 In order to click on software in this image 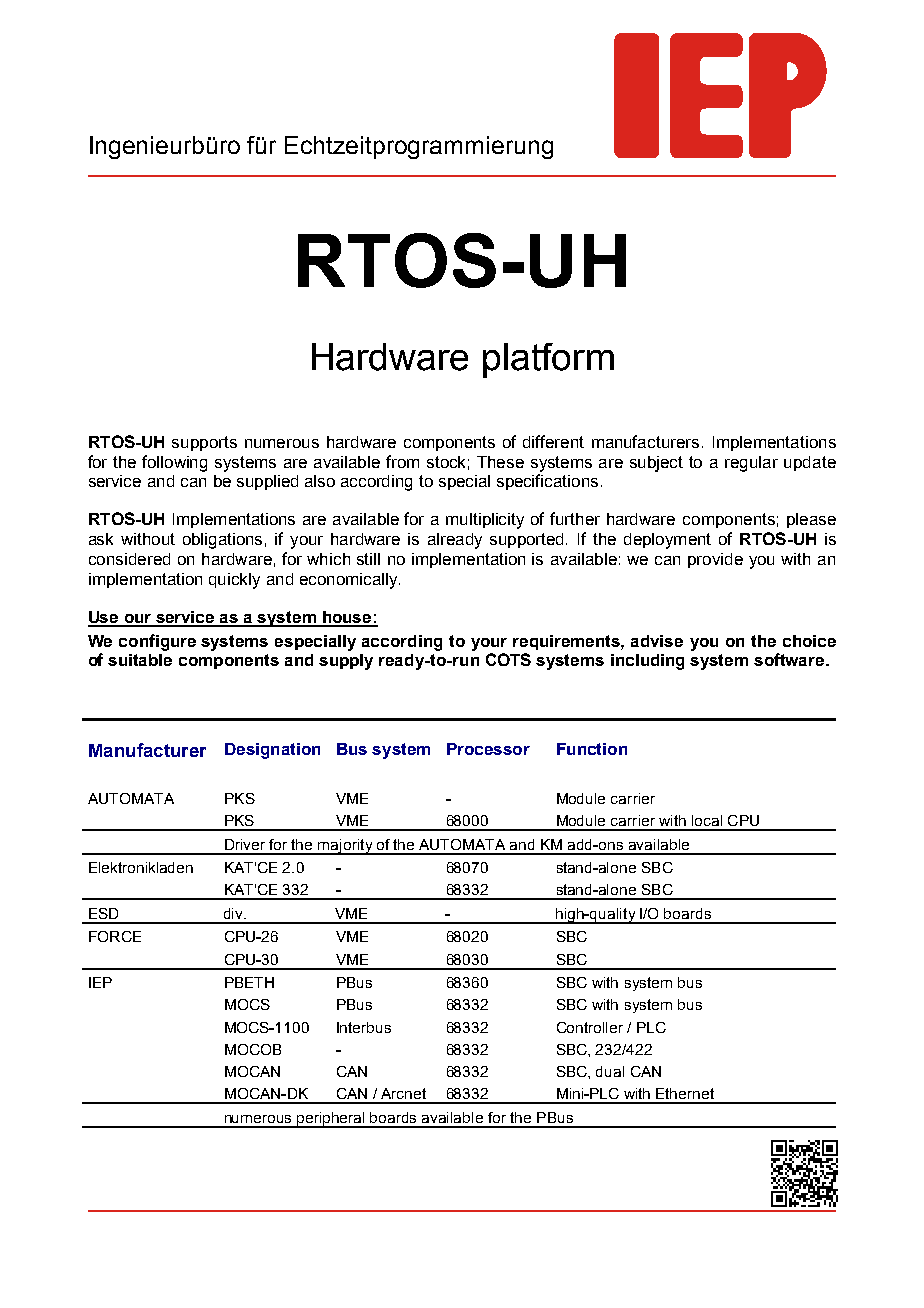, I will do `click(790, 659)`.
